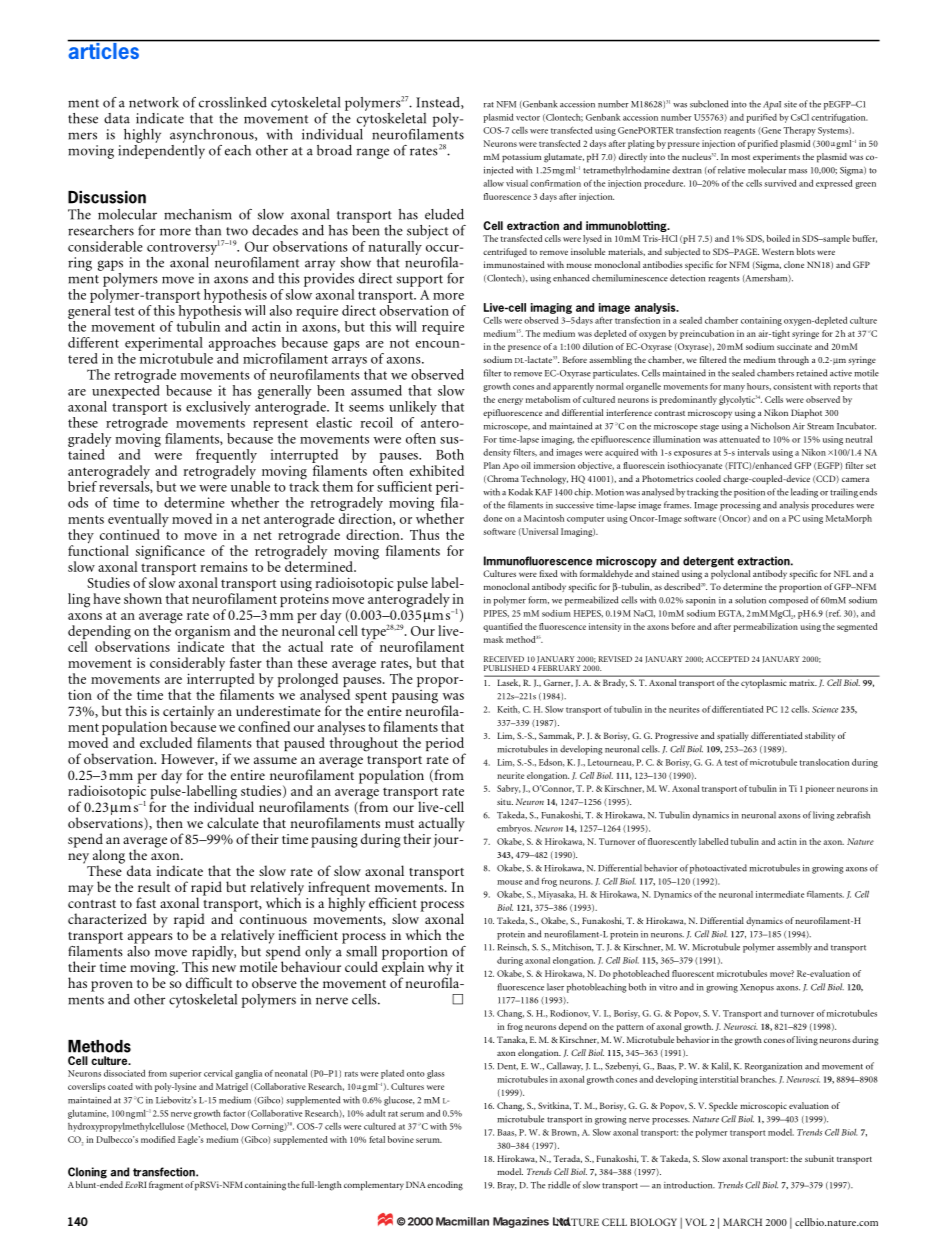 The width and height of the screenshot is (952, 1254). What do you see at coordinates (820, 789) in the screenshot?
I see `pioneer` at bounding box center [820, 789].
